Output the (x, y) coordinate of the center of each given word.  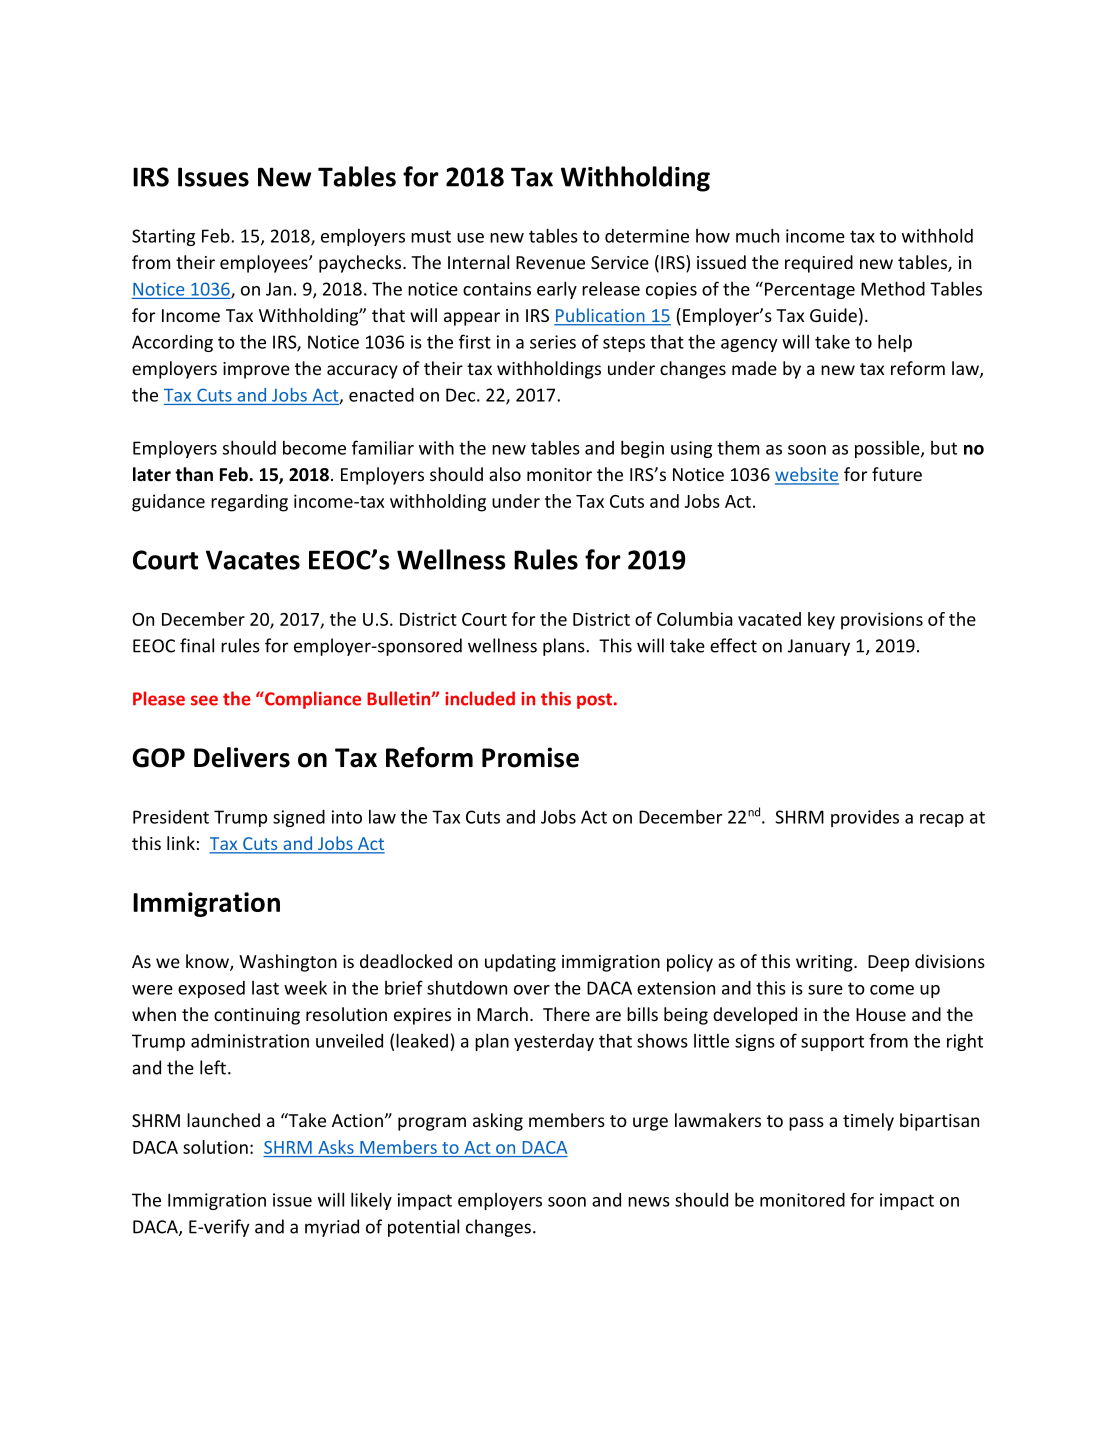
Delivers (242, 757)
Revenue (550, 262)
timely (868, 1122)
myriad (332, 1228)
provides (865, 818)
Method (893, 288)
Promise (530, 757)
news (649, 1202)
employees (265, 264)
